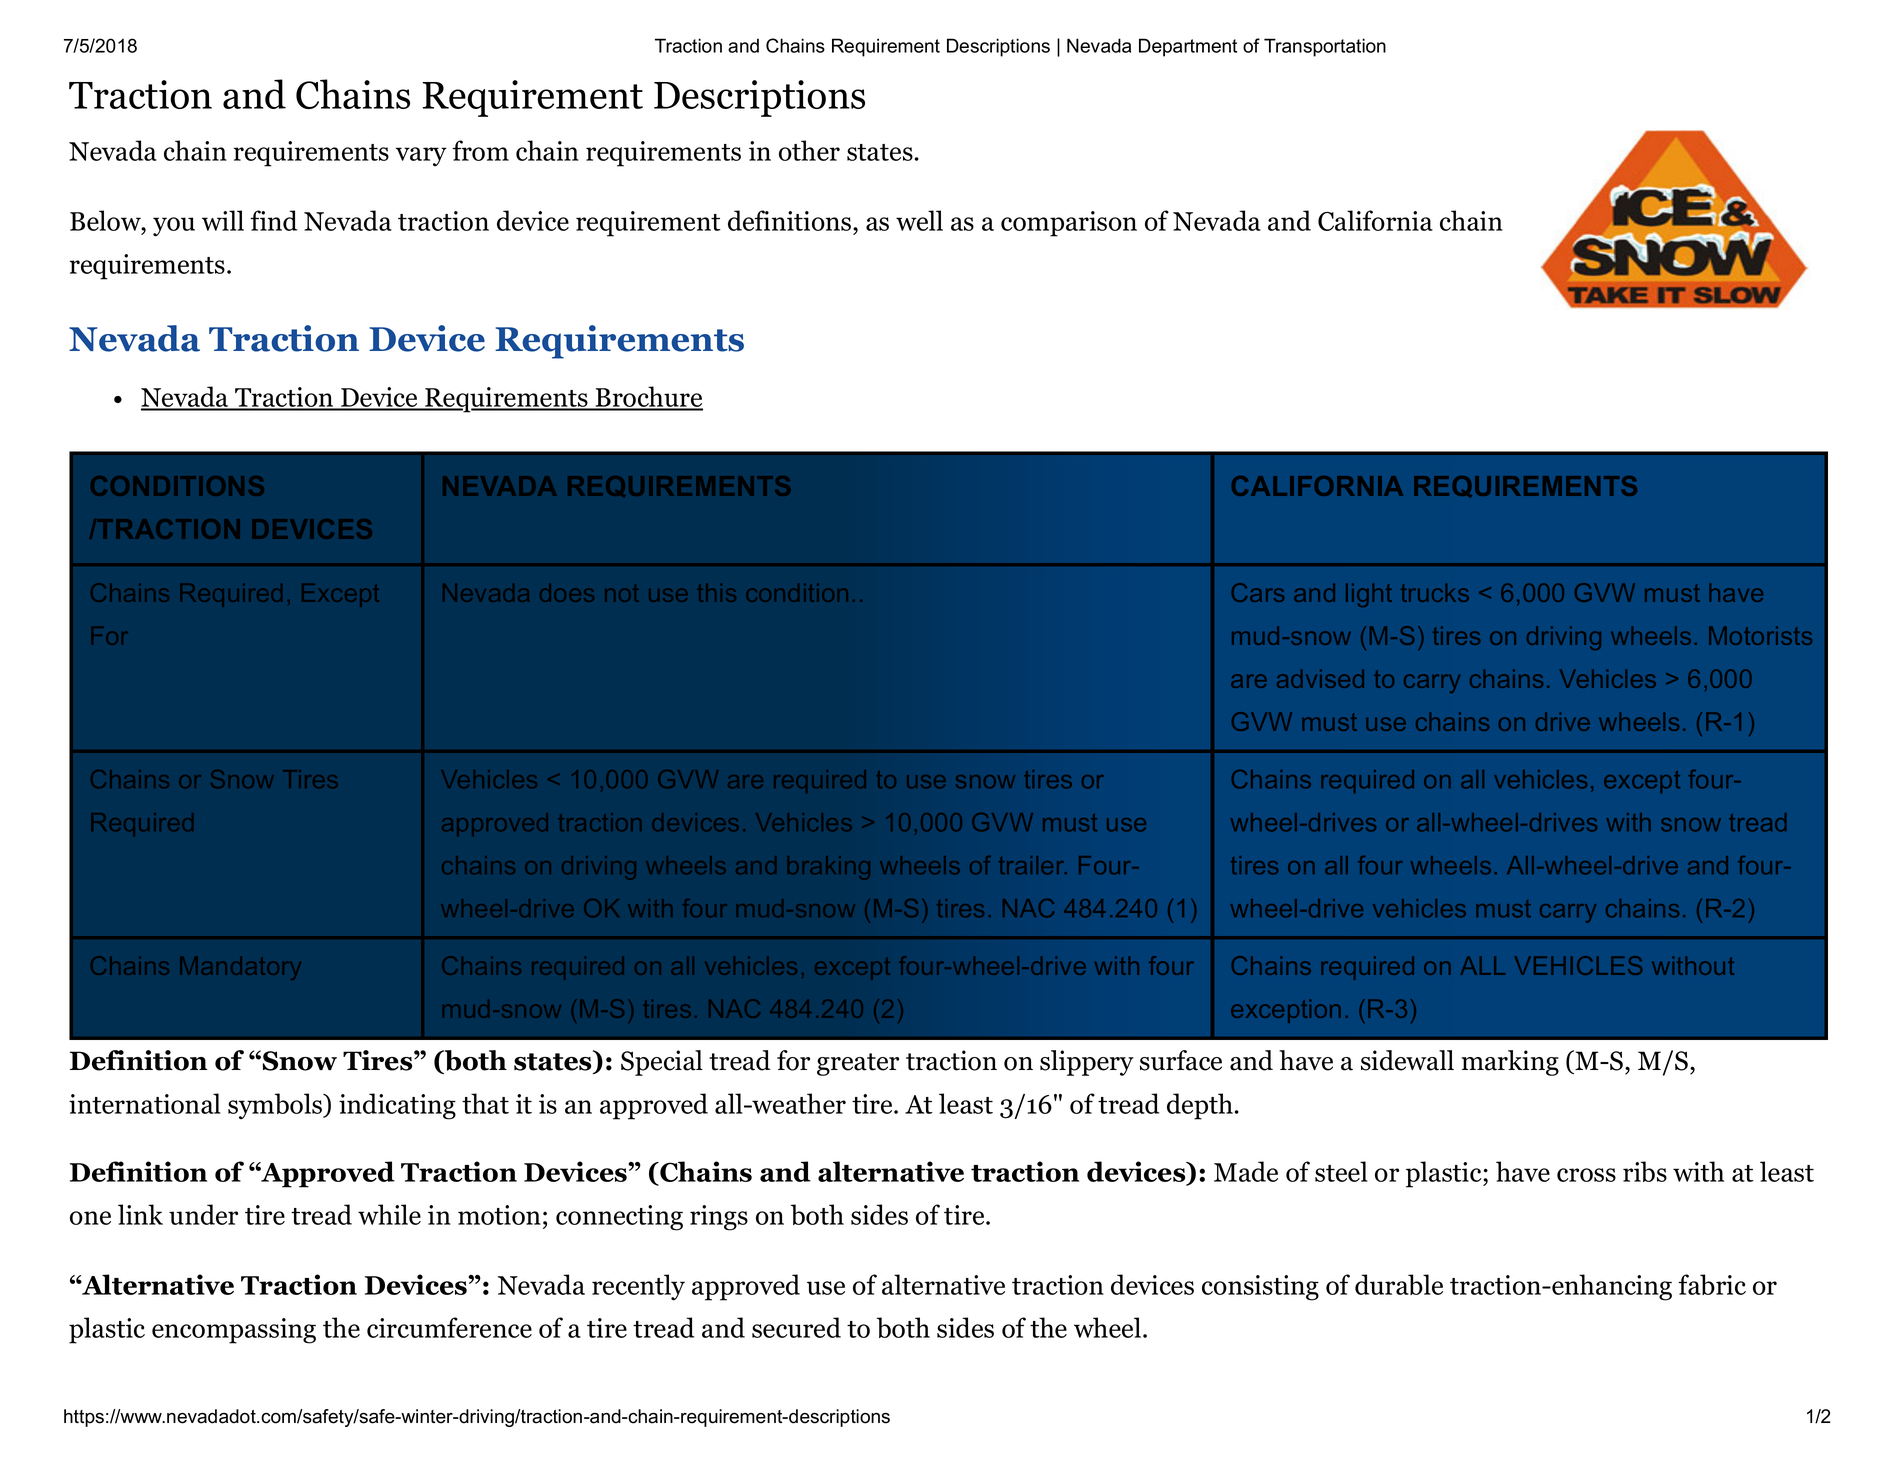 This screenshot has height=1464, width=1895. Describe the element at coordinates (1435, 592) in the screenshot. I see `trucks` at that location.
